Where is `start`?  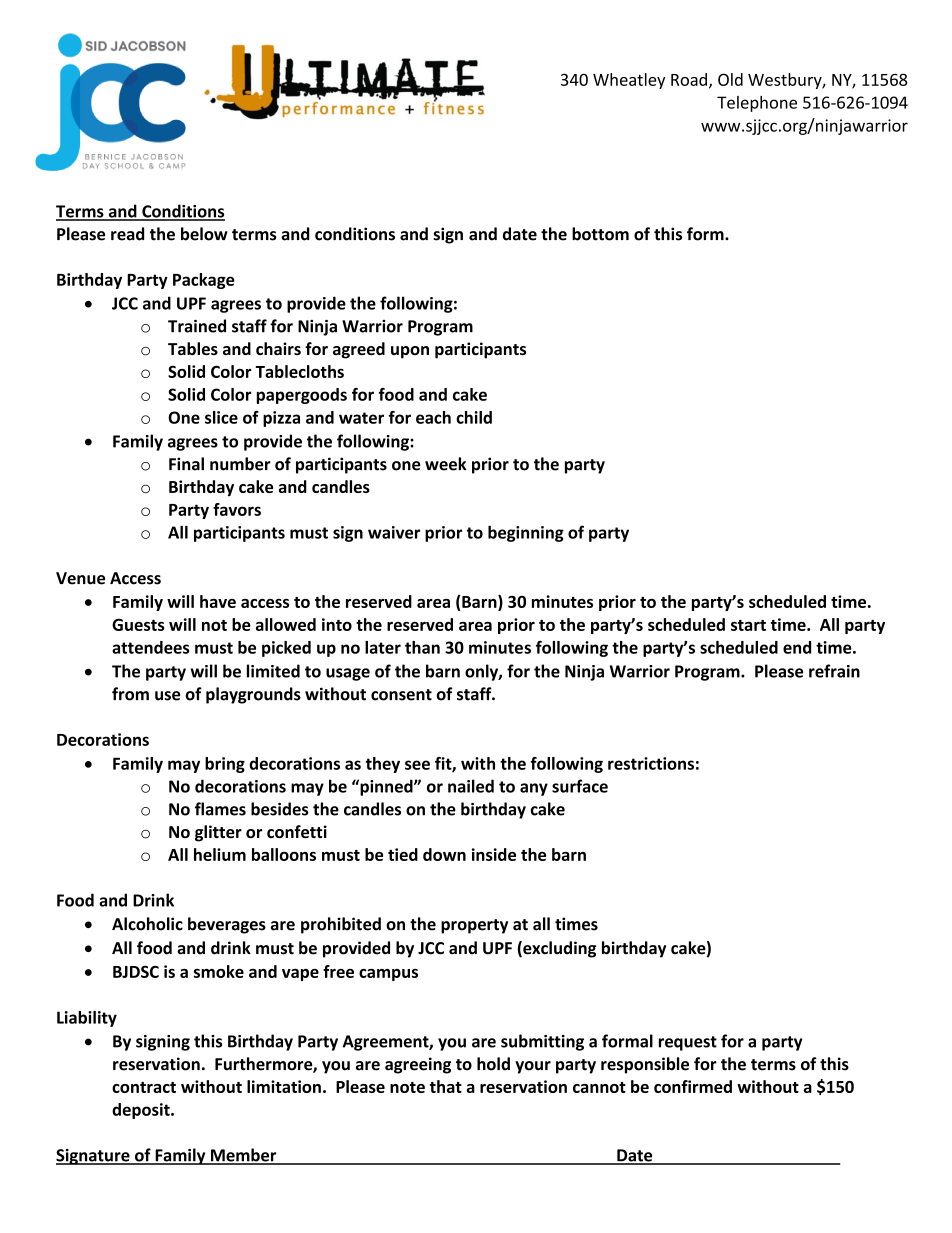
start is located at coordinates (748, 625).
